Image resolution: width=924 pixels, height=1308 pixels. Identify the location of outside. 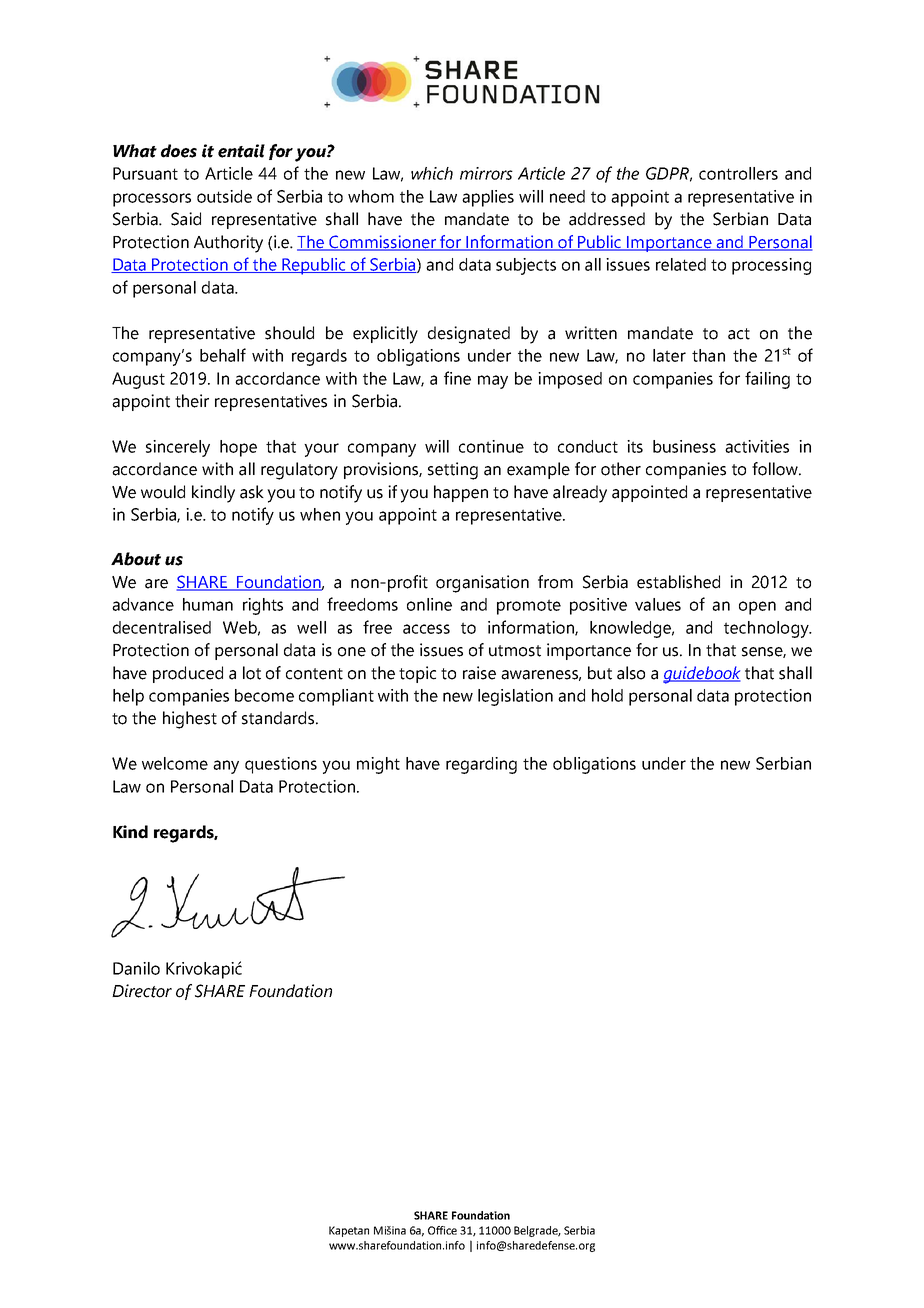
(224, 196).
